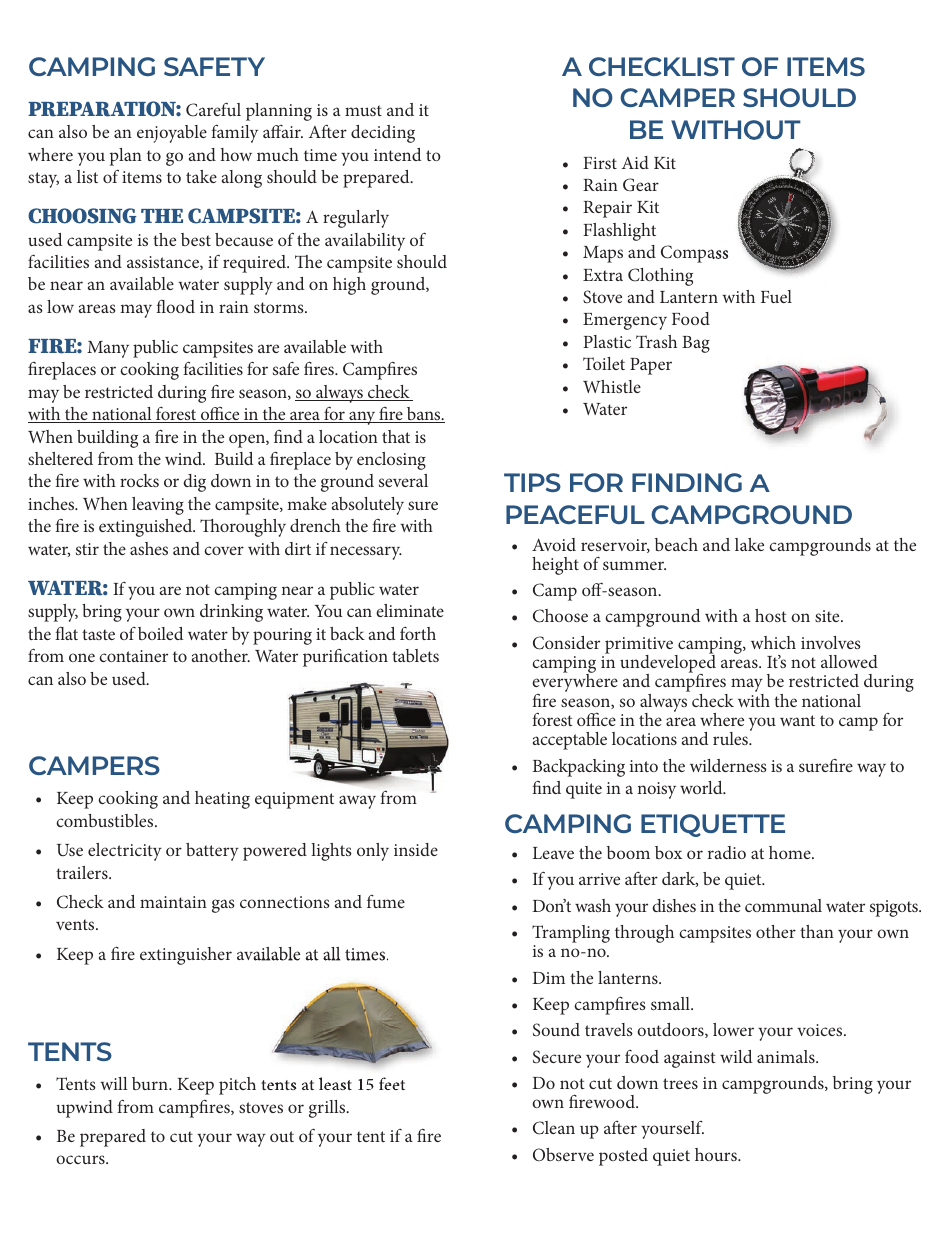  What do you see at coordinates (172, 134) in the screenshot?
I see `enjoyable` at bounding box center [172, 134].
